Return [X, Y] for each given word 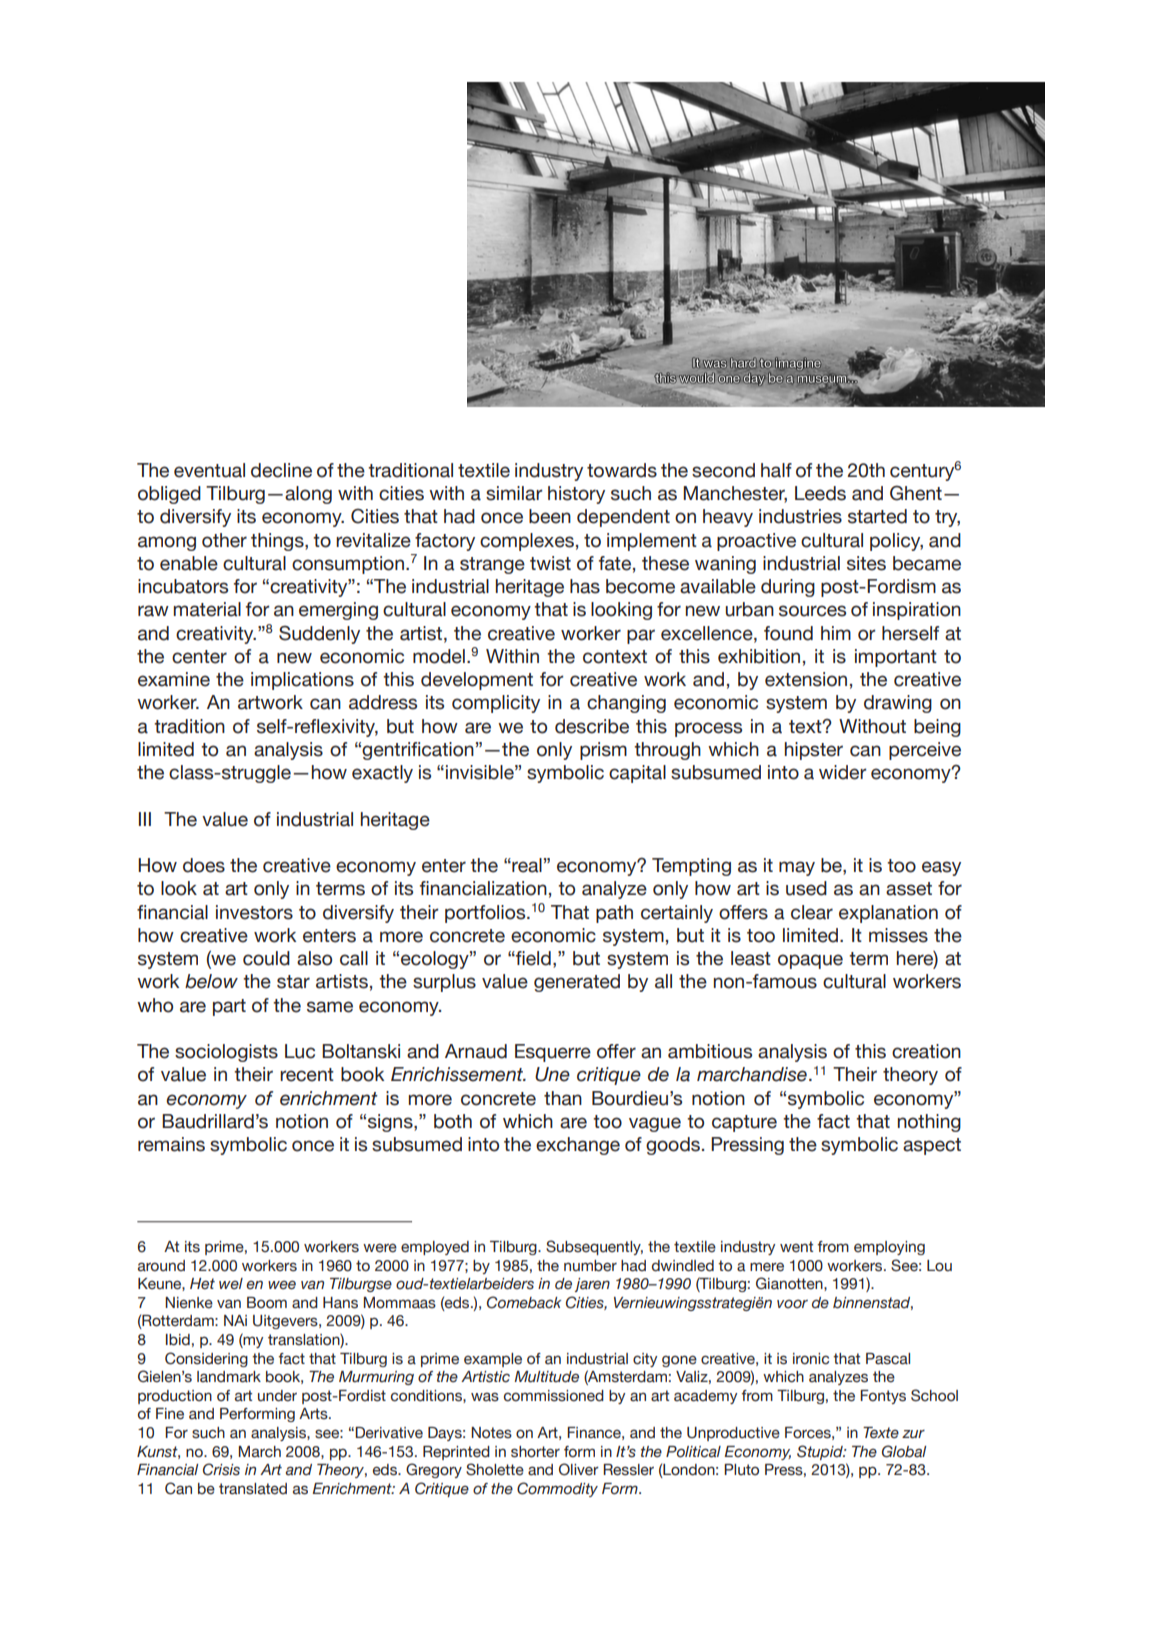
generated [577, 983]
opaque [810, 961]
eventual [209, 470]
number [590, 1266]
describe [592, 726]
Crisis [221, 1469]
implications [302, 681]
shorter [535, 1452]
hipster [814, 751]
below [211, 981]
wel [231, 1283]
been [550, 516]
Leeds [820, 493]
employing [889, 1248]
